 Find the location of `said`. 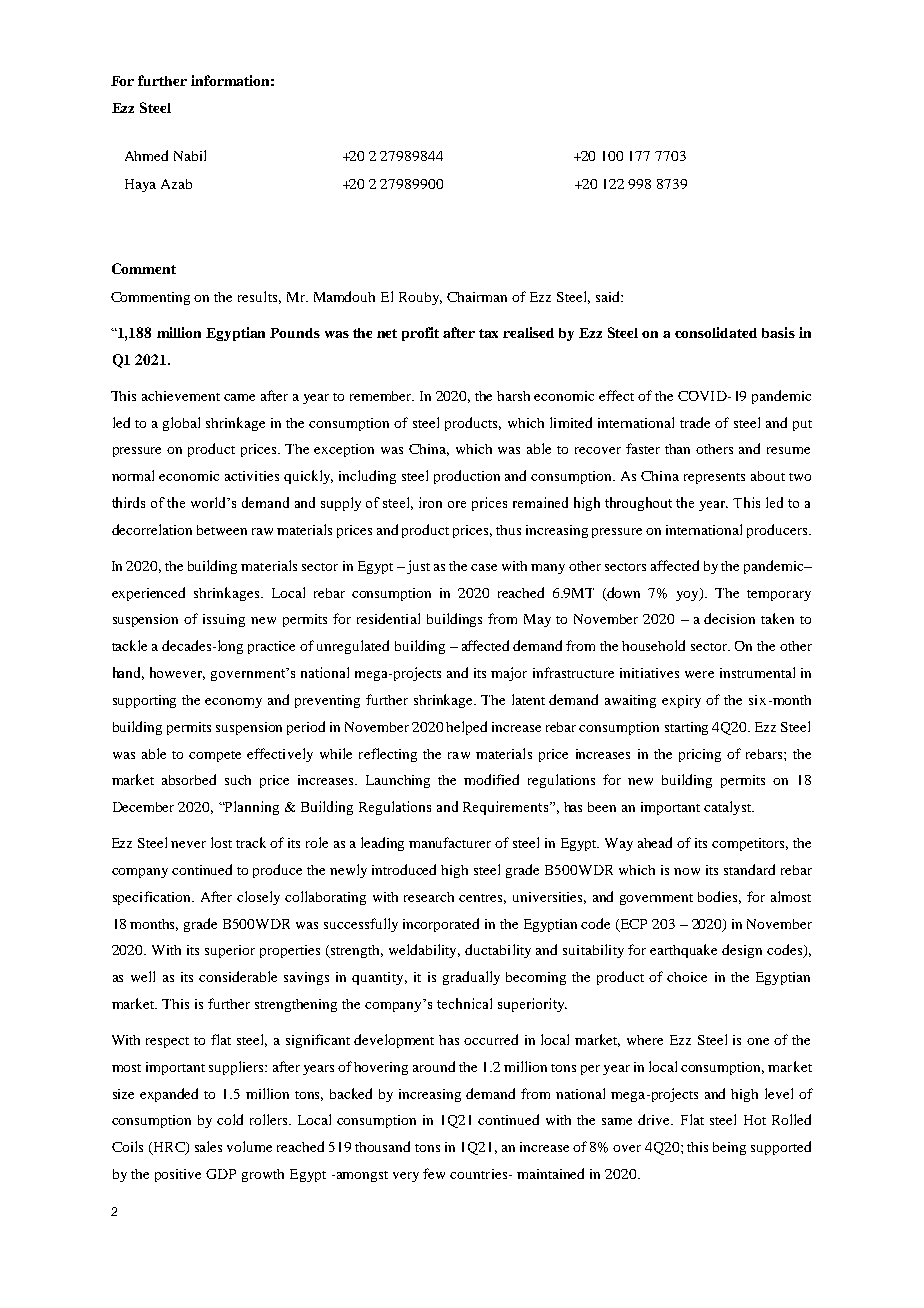

said is located at coordinates (609, 296).
